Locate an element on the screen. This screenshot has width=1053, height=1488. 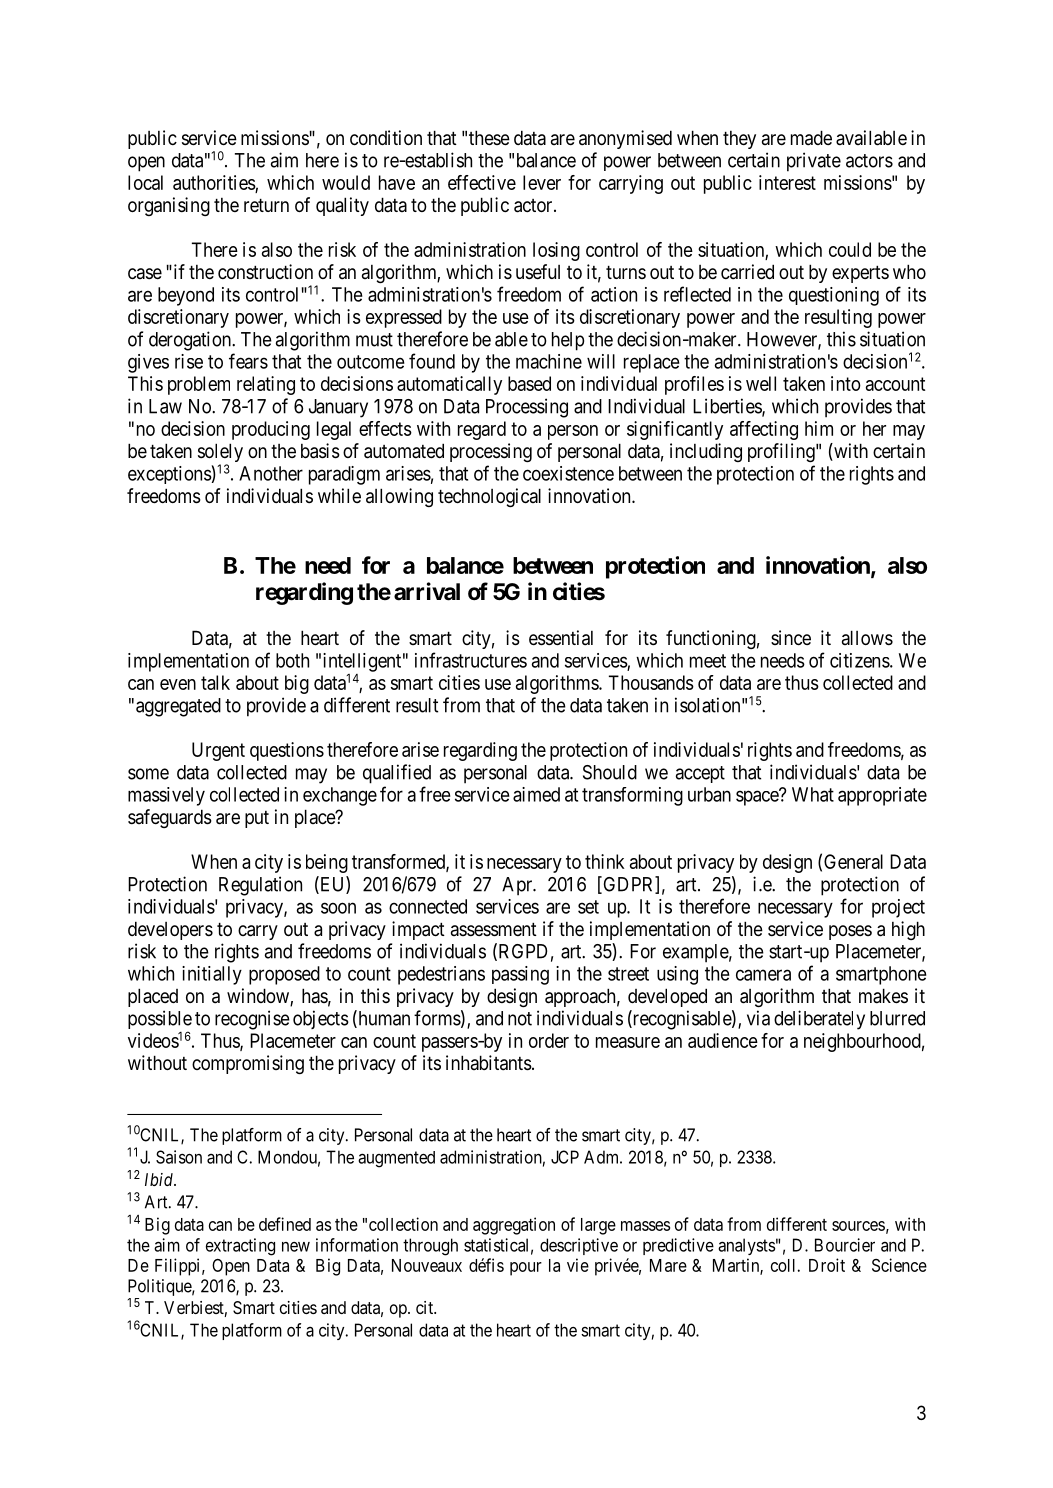
aggregation is located at coordinates (514, 1226).
